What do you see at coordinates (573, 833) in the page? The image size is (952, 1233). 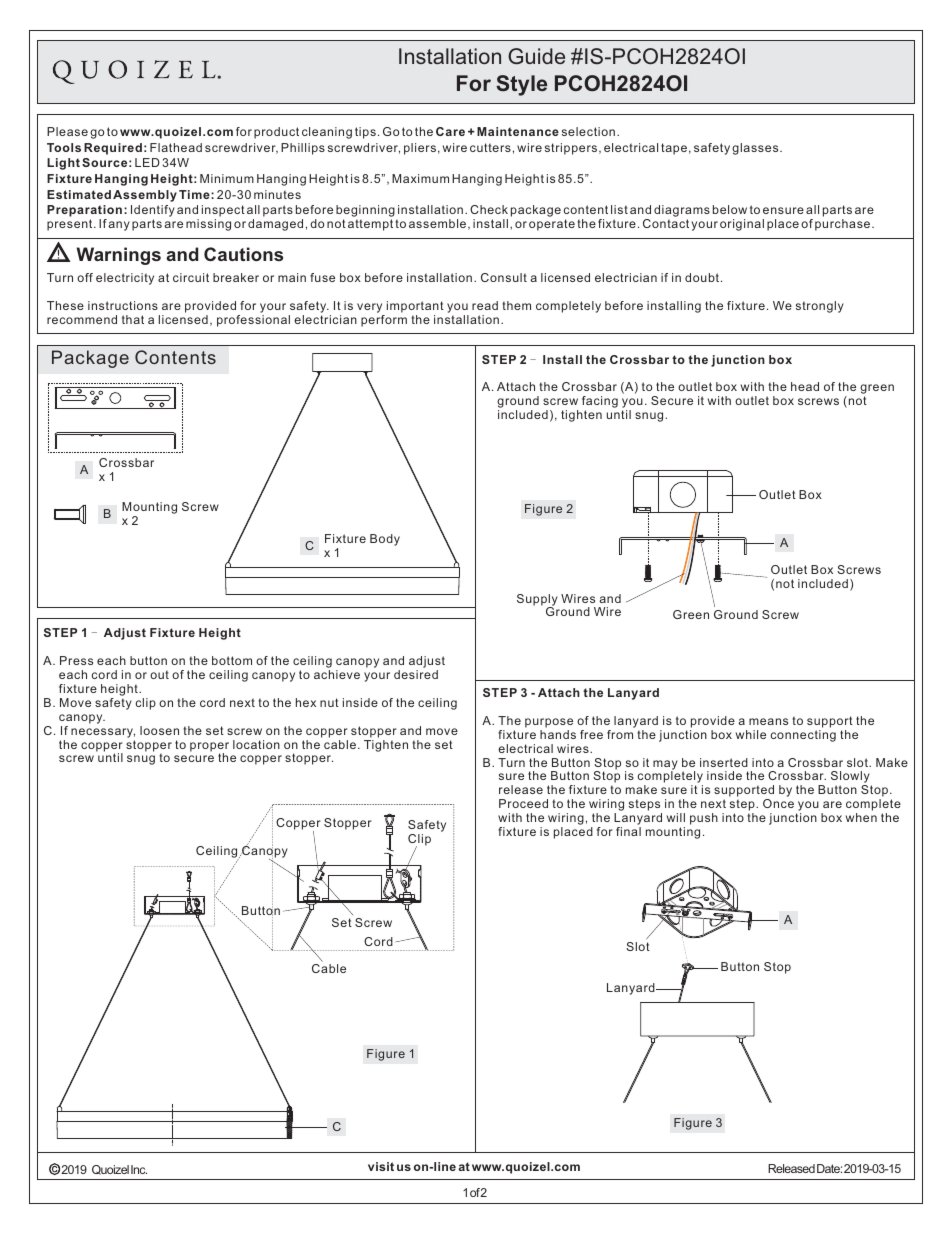 I see `placed` at bounding box center [573, 833].
